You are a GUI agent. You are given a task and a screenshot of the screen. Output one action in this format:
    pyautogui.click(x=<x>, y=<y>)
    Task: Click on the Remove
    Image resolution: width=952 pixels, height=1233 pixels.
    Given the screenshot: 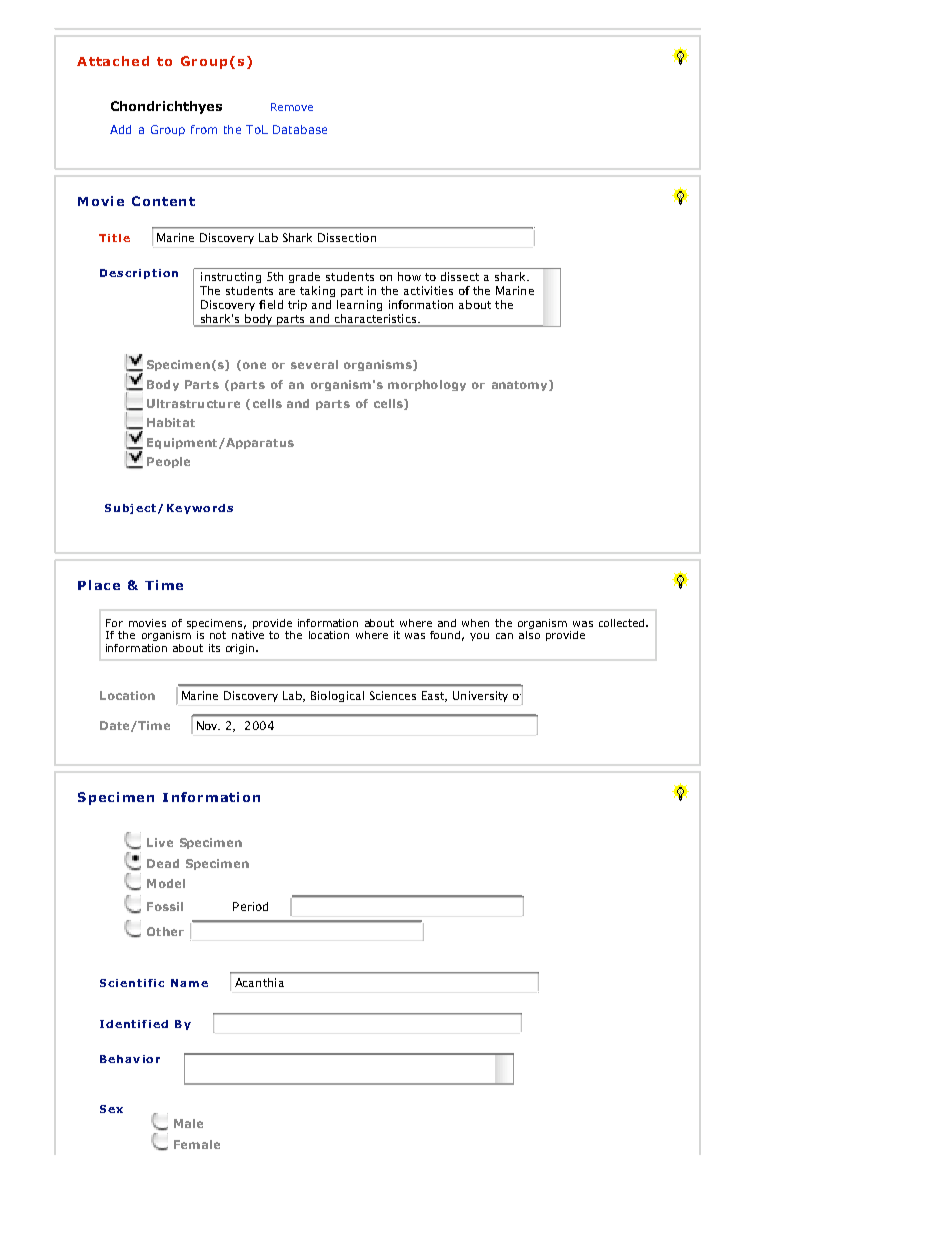 What is the action you would take?
    pyautogui.click(x=292, y=107)
